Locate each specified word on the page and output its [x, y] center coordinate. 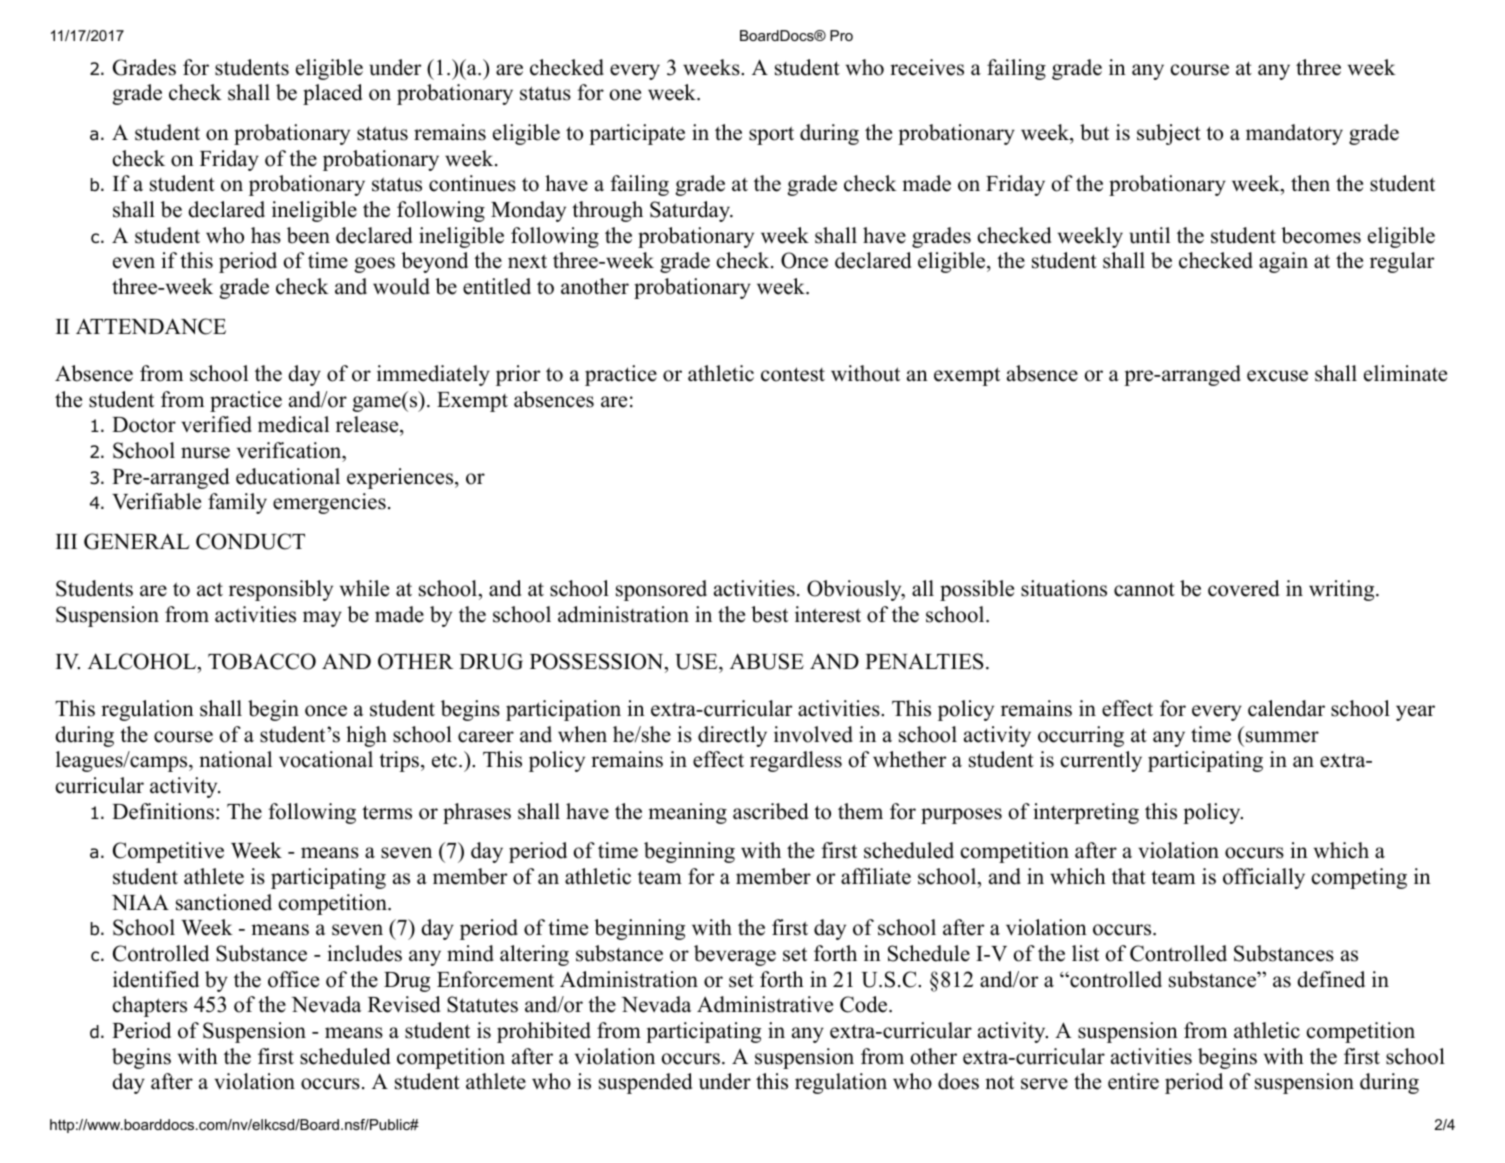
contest [793, 374]
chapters [150, 1006]
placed [332, 94]
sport [771, 135]
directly [732, 736]
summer [1282, 737]
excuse [1277, 376]
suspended [645, 1083]
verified [216, 424]
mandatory [1294, 134]
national [235, 759]
